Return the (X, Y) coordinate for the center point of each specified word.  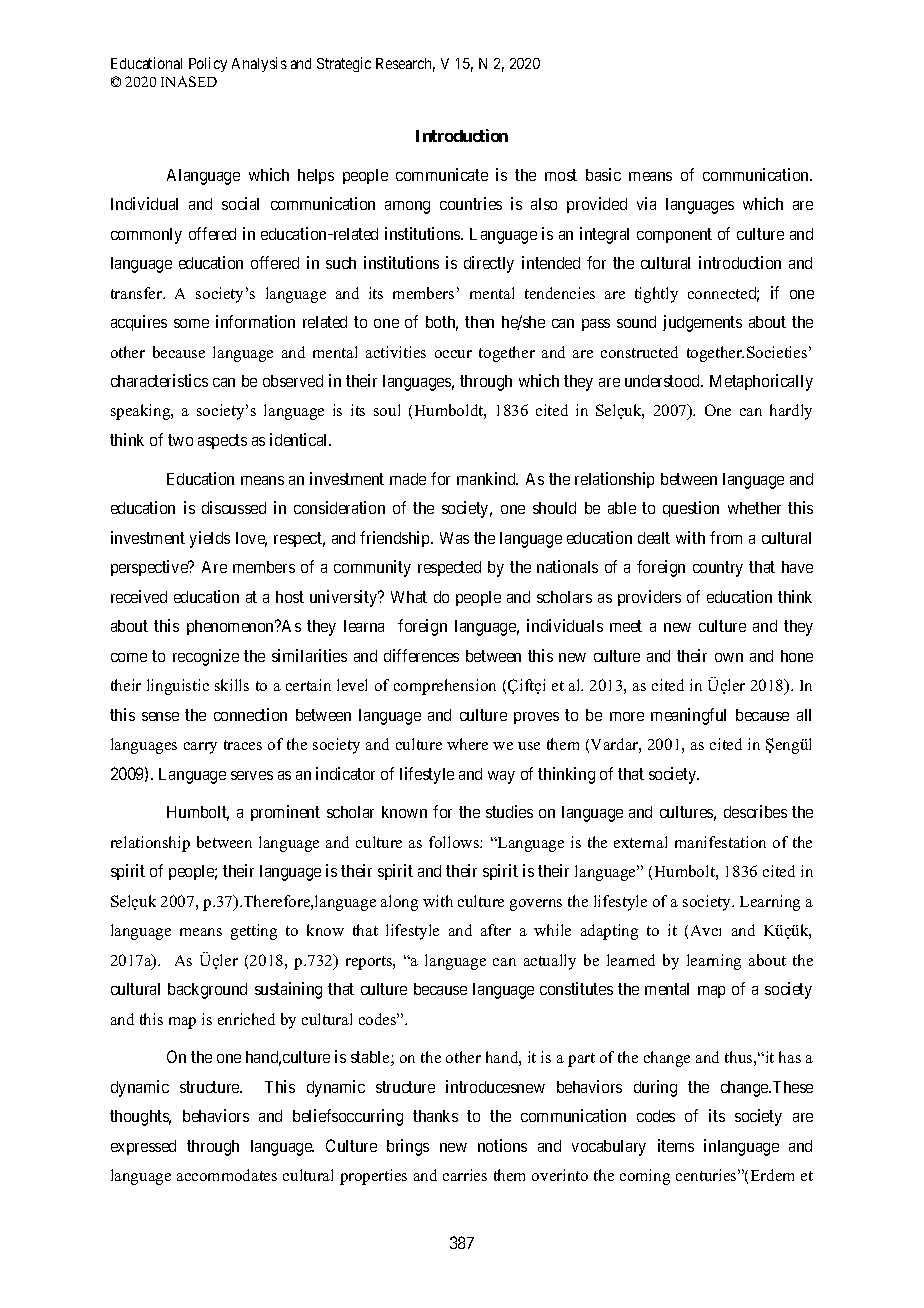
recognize (206, 657)
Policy (208, 64)
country (718, 569)
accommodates (227, 1175)
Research (405, 65)
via (646, 203)
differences (421, 655)
